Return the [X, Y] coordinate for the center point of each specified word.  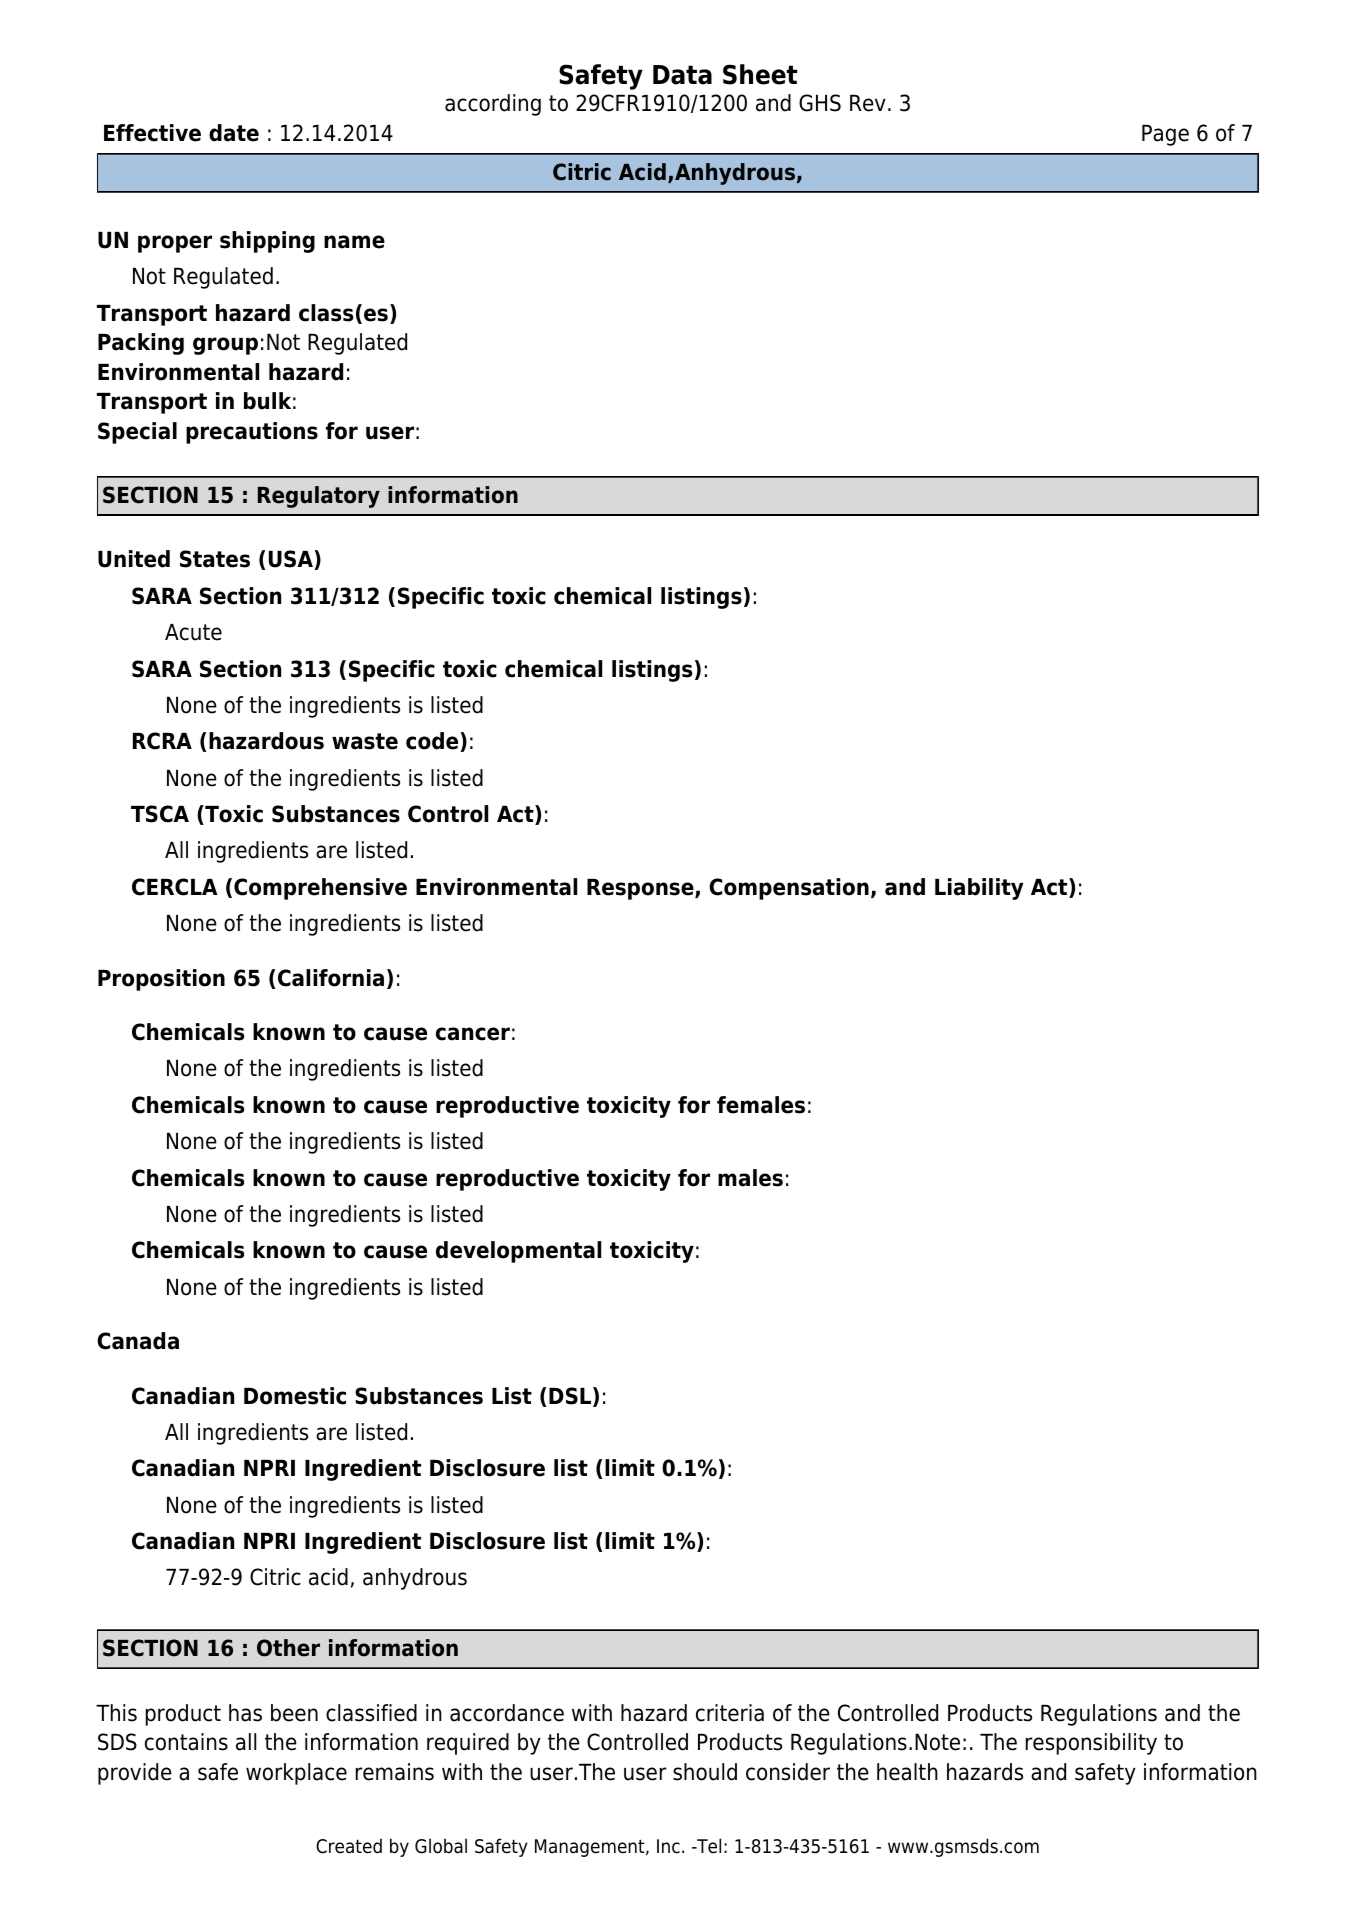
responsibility [1091, 1744]
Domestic [295, 1396]
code [432, 741]
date [234, 133]
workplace [296, 1774]
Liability [979, 889]
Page [1165, 135]
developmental [518, 1252]
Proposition [161, 980]
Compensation [789, 889]
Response [641, 889]
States [215, 559]
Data [682, 75]
